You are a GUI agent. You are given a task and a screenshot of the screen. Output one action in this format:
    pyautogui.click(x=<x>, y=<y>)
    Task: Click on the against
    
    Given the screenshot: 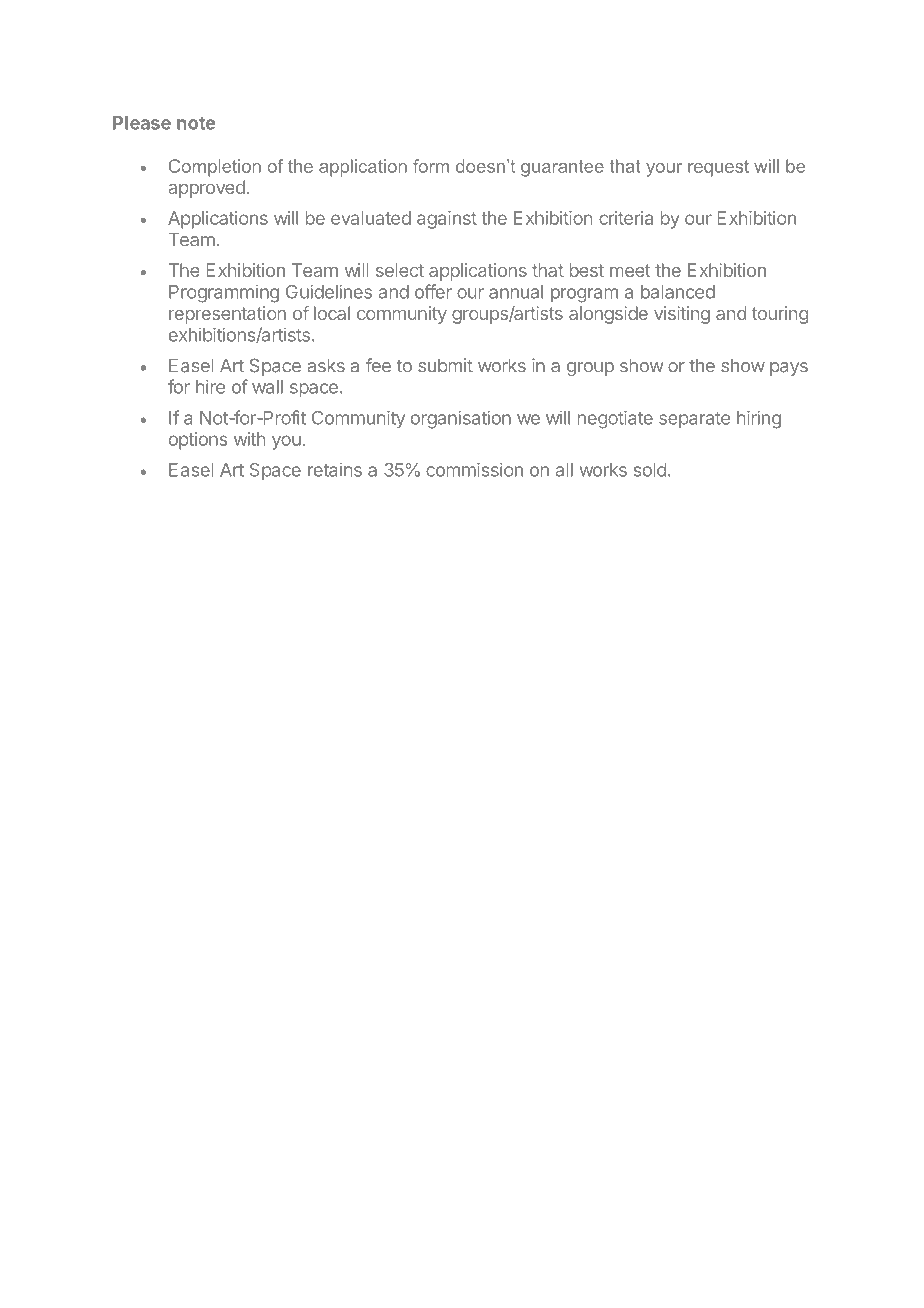 What is the action you would take?
    pyautogui.click(x=447, y=220)
